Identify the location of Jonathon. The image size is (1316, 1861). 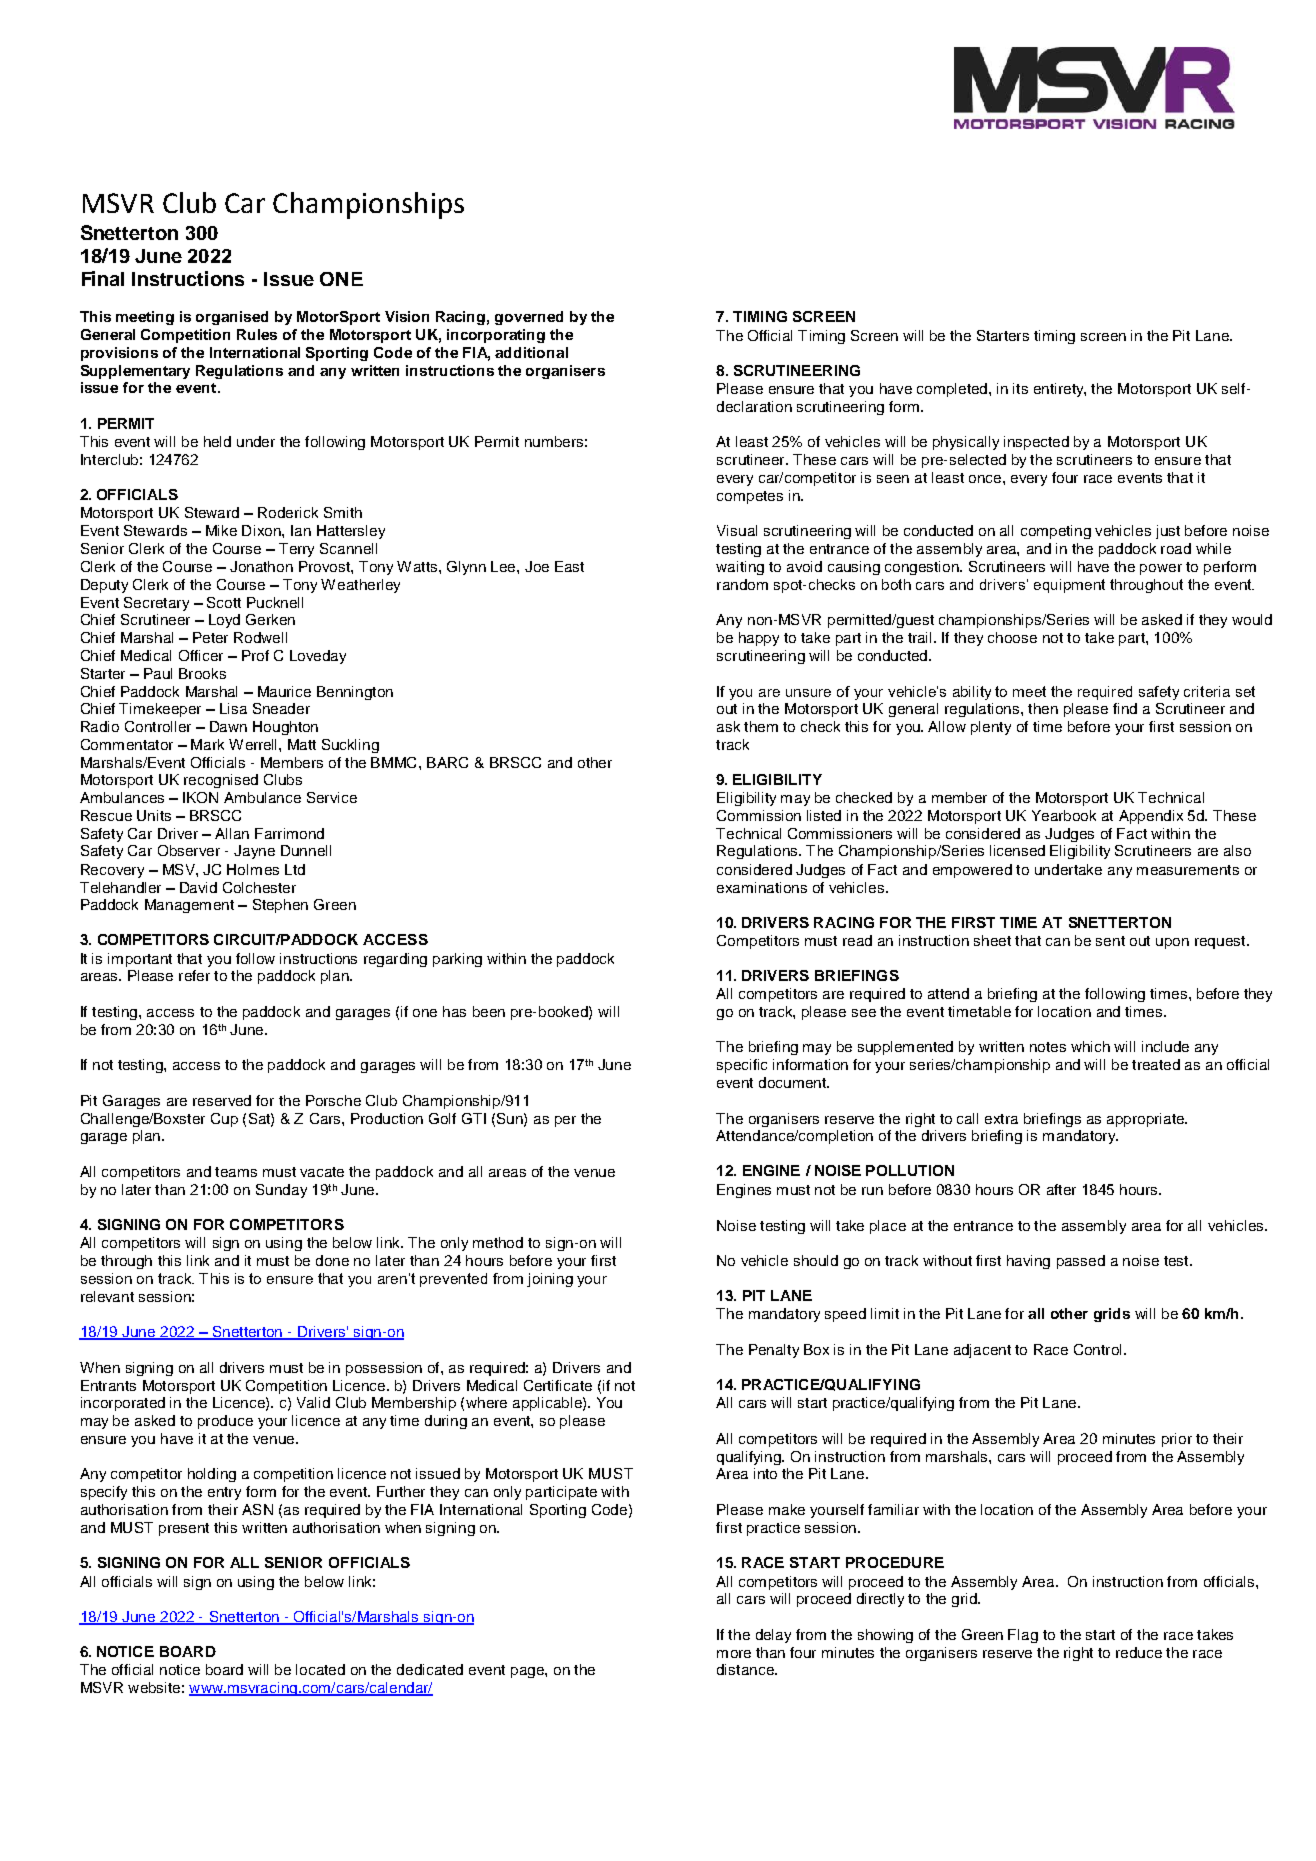
(261, 566).
